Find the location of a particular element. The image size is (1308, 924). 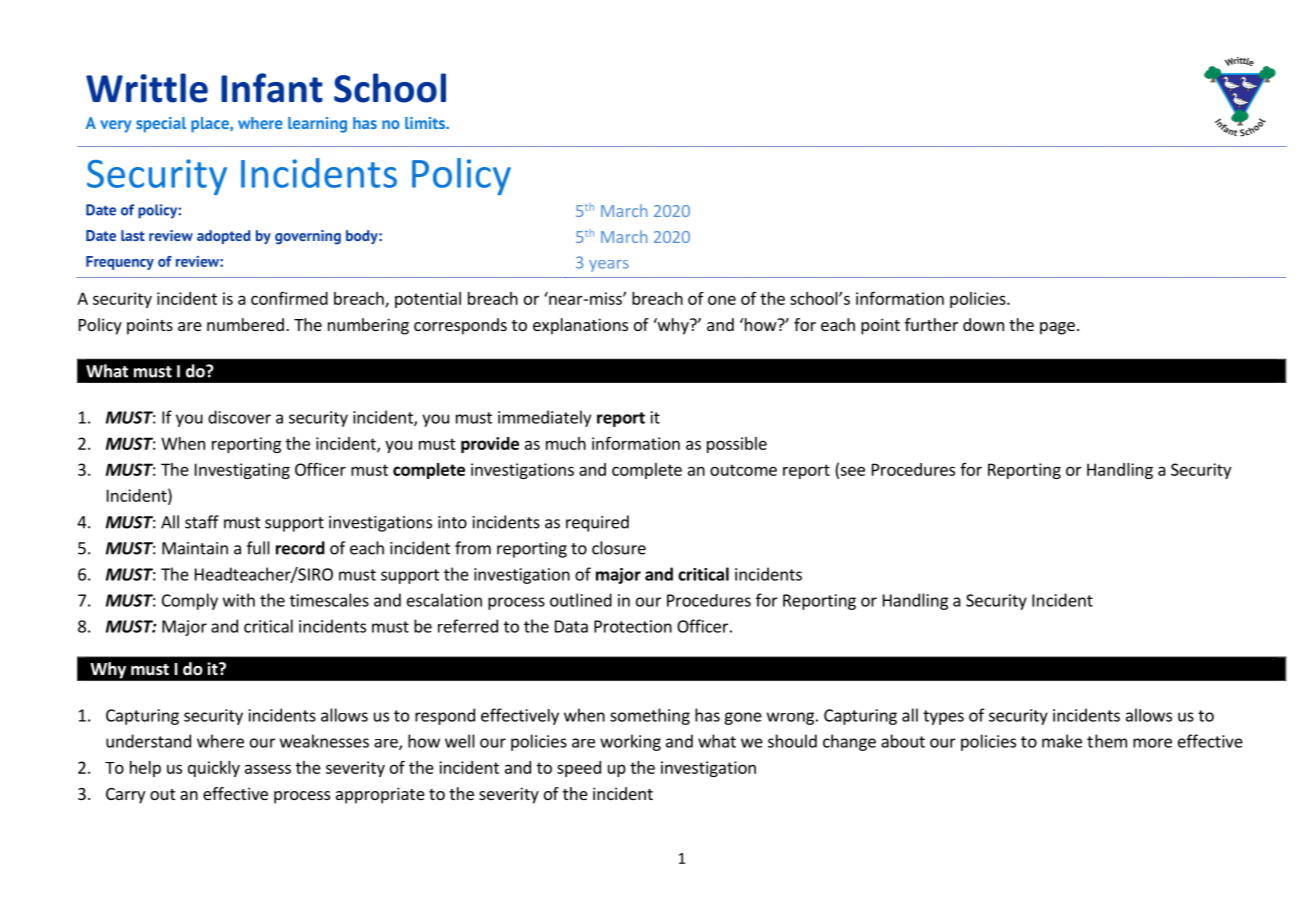

with is located at coordinates (239, 600).
